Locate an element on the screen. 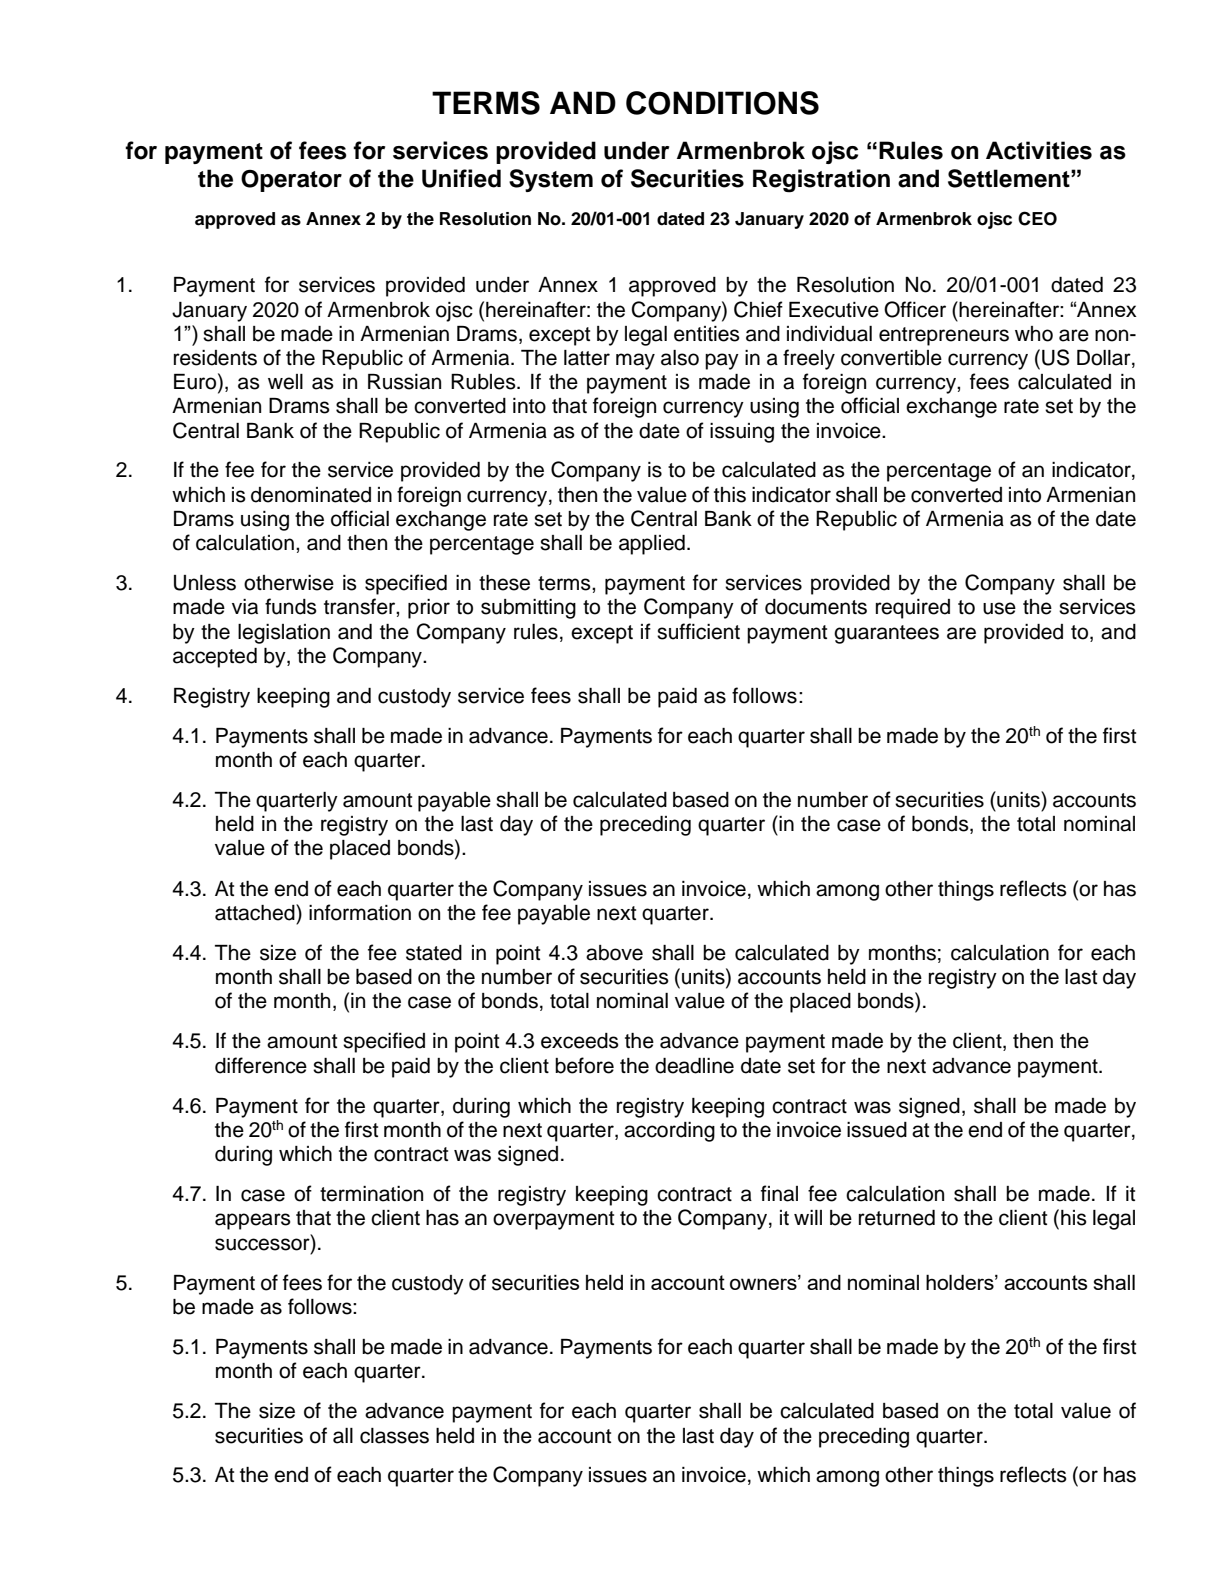 Image resolution: width=1224 pixels, height=1584 pixels. accepted is located at coordinates (215, 658).
